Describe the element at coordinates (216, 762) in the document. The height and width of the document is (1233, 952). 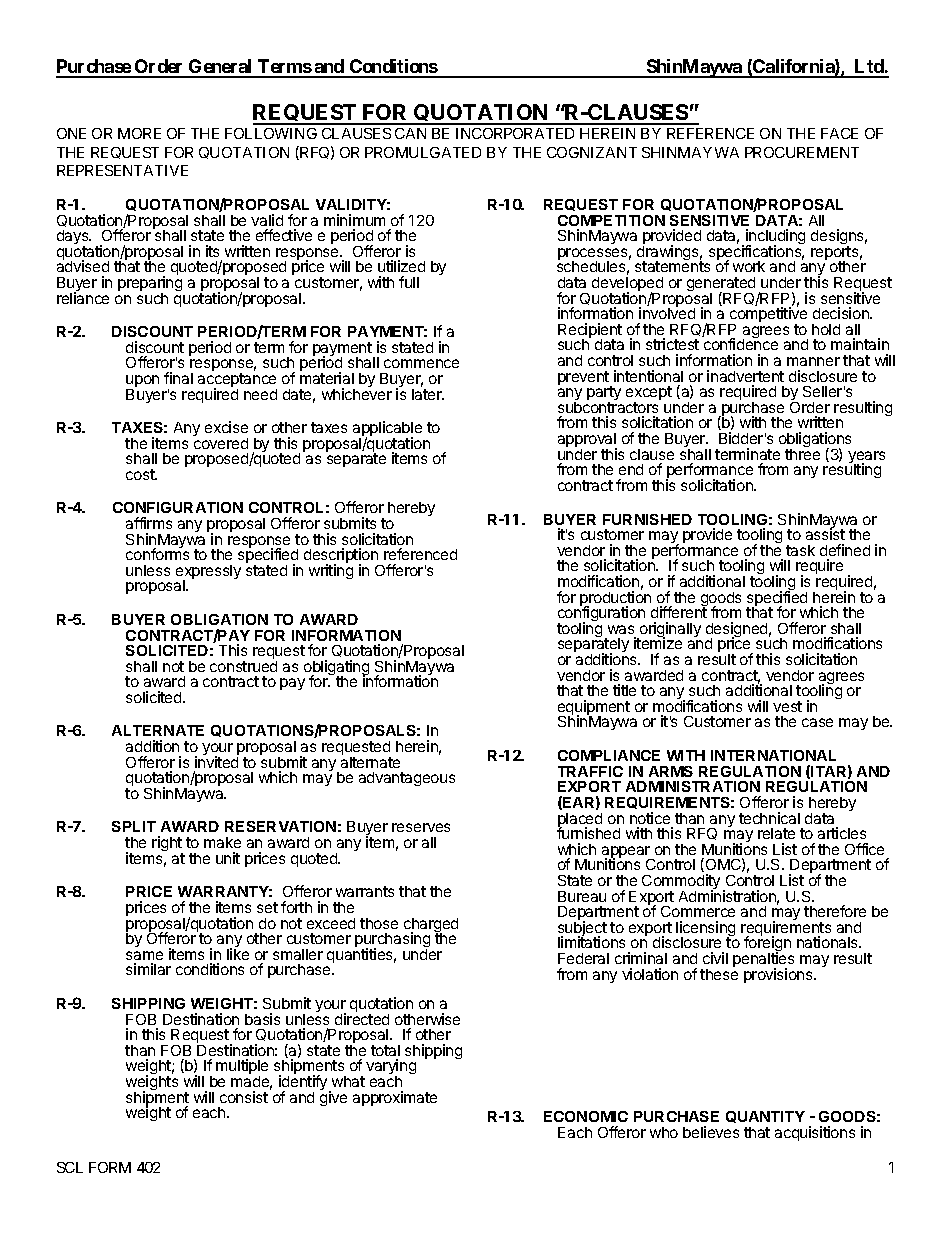
I see `invited` at that location.
